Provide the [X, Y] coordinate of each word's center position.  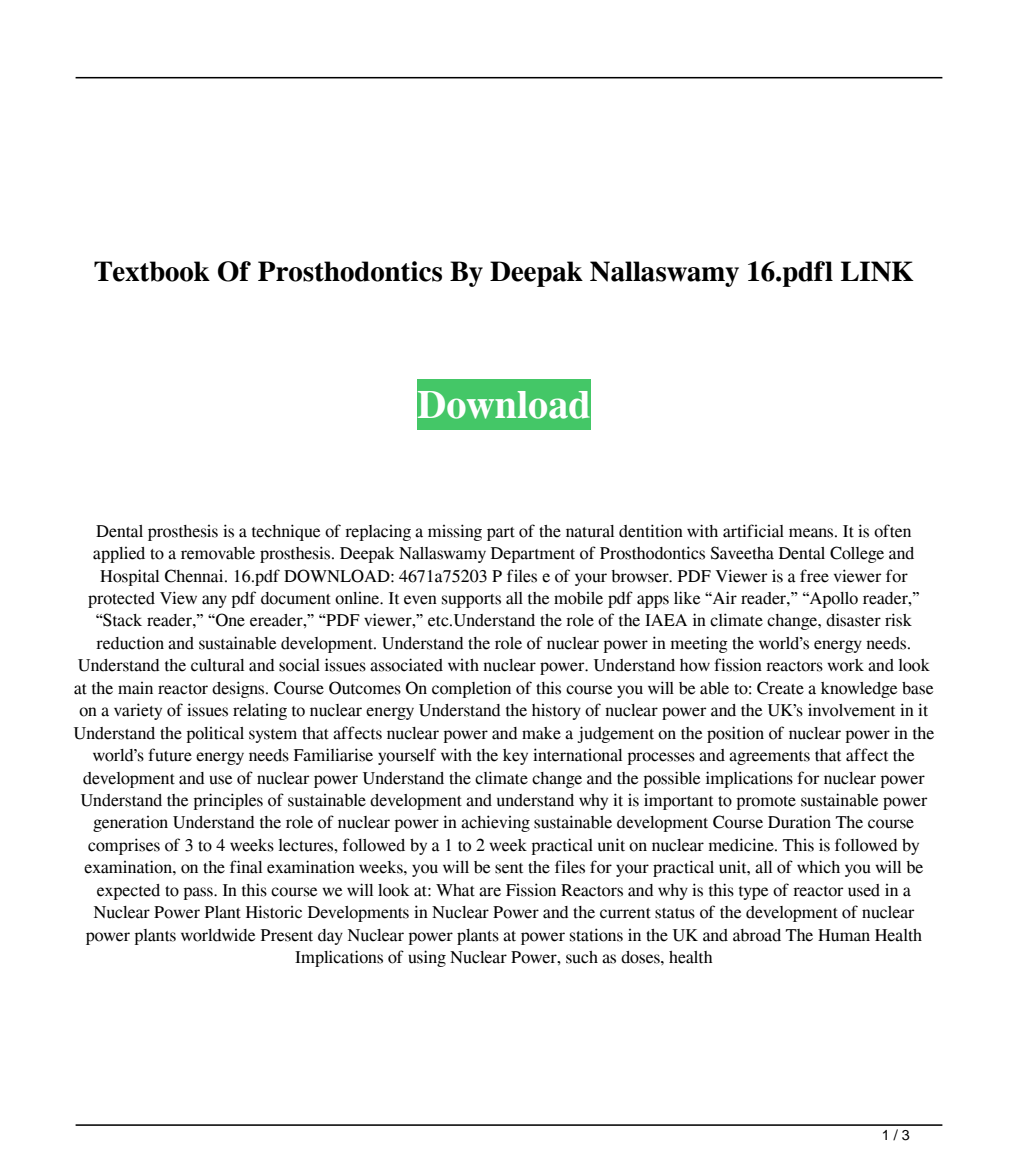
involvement [851, 710]
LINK [877, 271]
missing [455, 532]
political [215, 735]
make [541, 733]
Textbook [152, 271]
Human [844, 935]
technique [286, 532]
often [892, 531]
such [582, 957]
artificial [753, 531]
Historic [274, 912]
